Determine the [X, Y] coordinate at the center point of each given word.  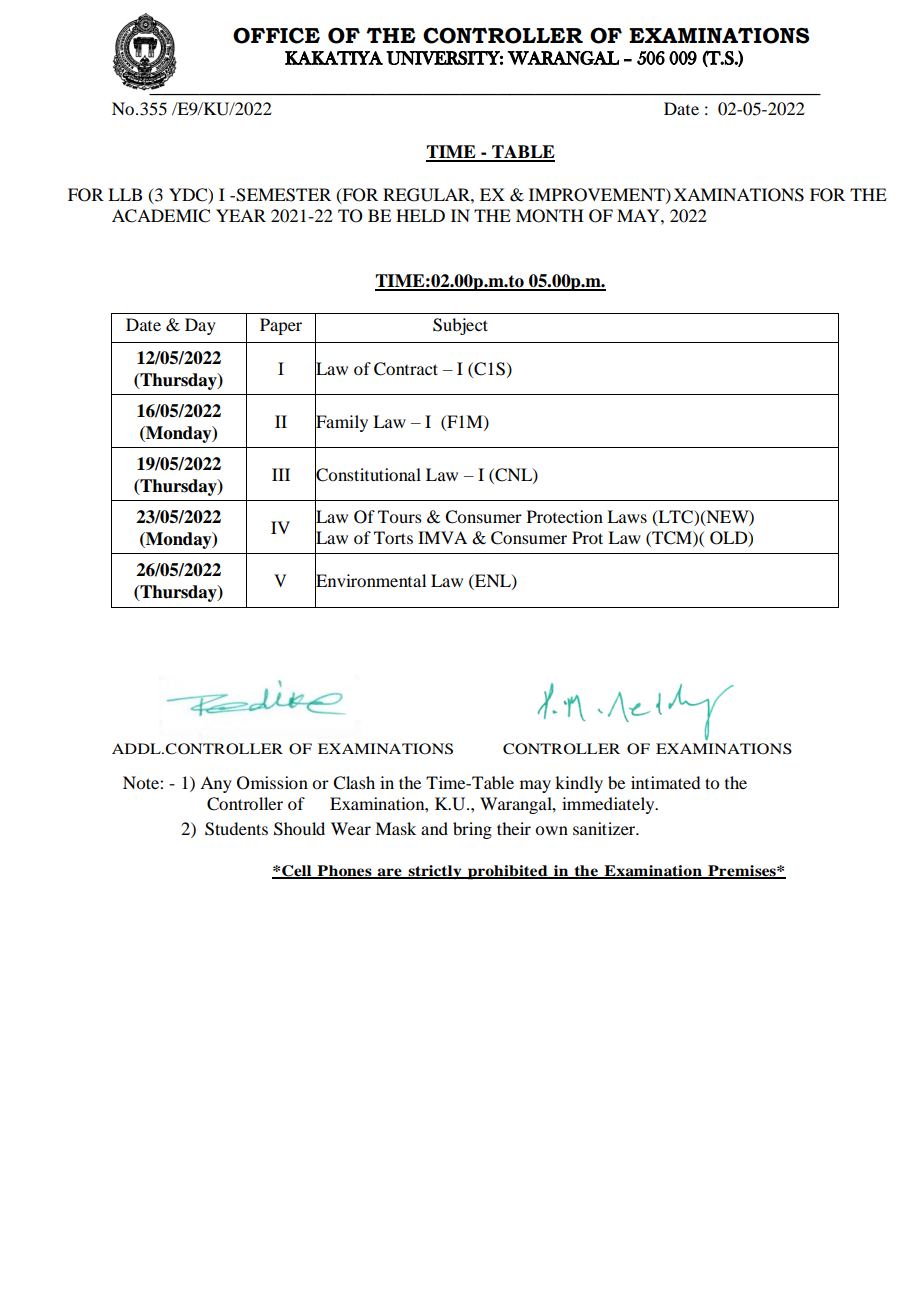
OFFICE [276, 35]
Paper [281, 326]
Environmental [370, 580]
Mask [395, 828]
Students [236, 829]
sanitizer [605, 828]
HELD [420, 215]
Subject [460, 326]
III [281, 474]
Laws [627, 516]
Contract [406, 369]
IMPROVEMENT [598, 195]
